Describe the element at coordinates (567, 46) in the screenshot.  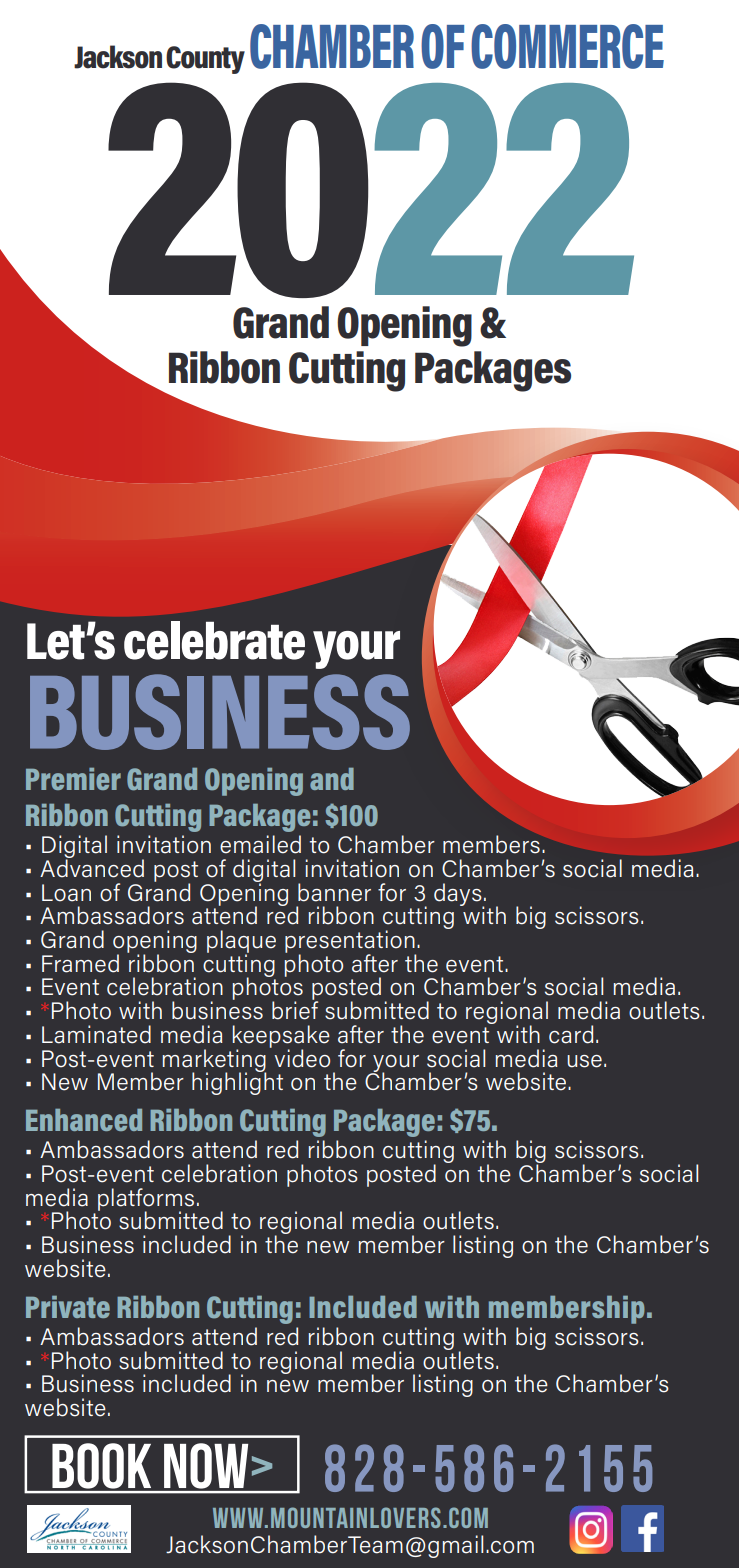
I see `COMMERCE` at that location.
